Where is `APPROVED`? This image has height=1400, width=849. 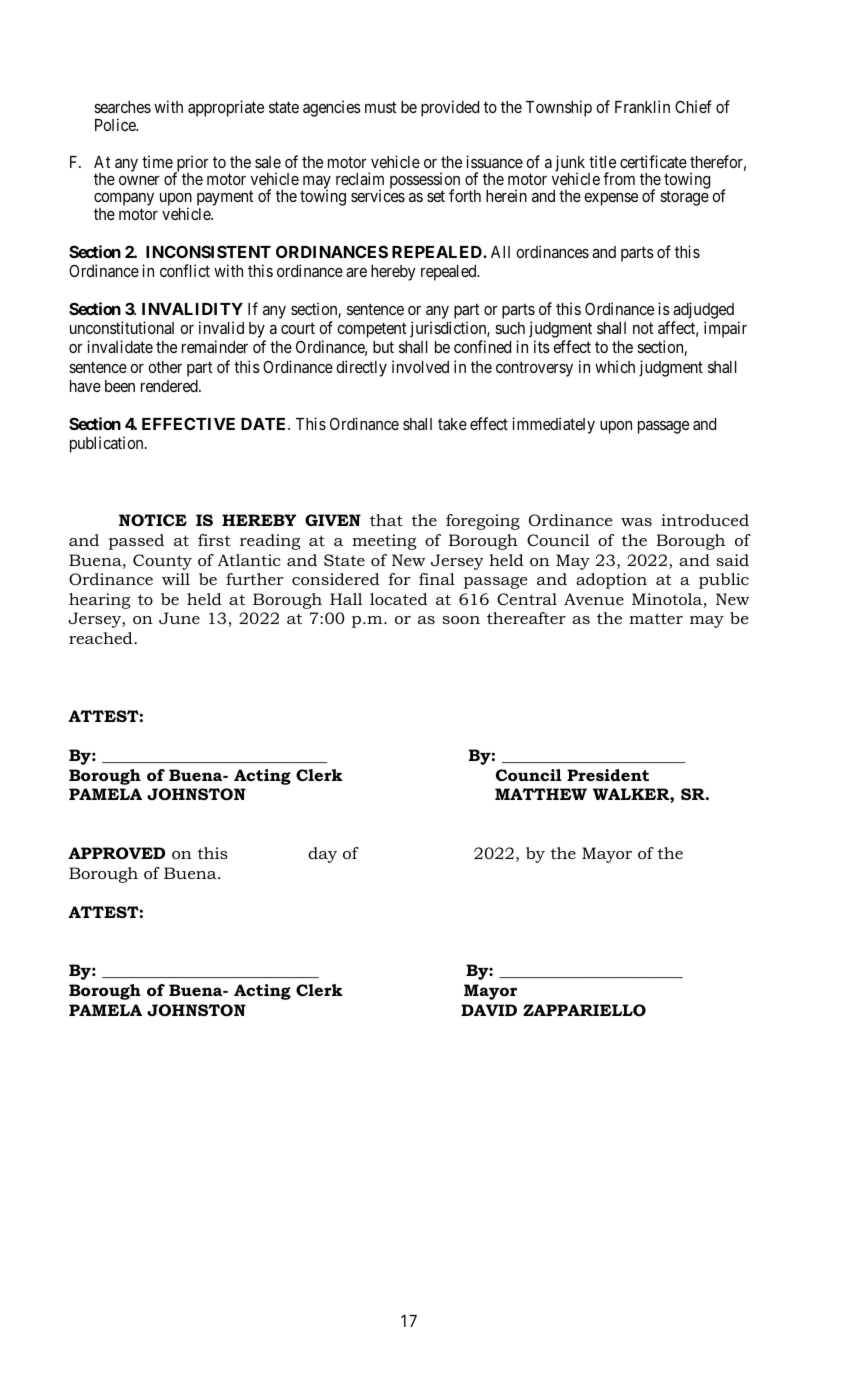 APPROVED is located at coordinates (116, 853).
